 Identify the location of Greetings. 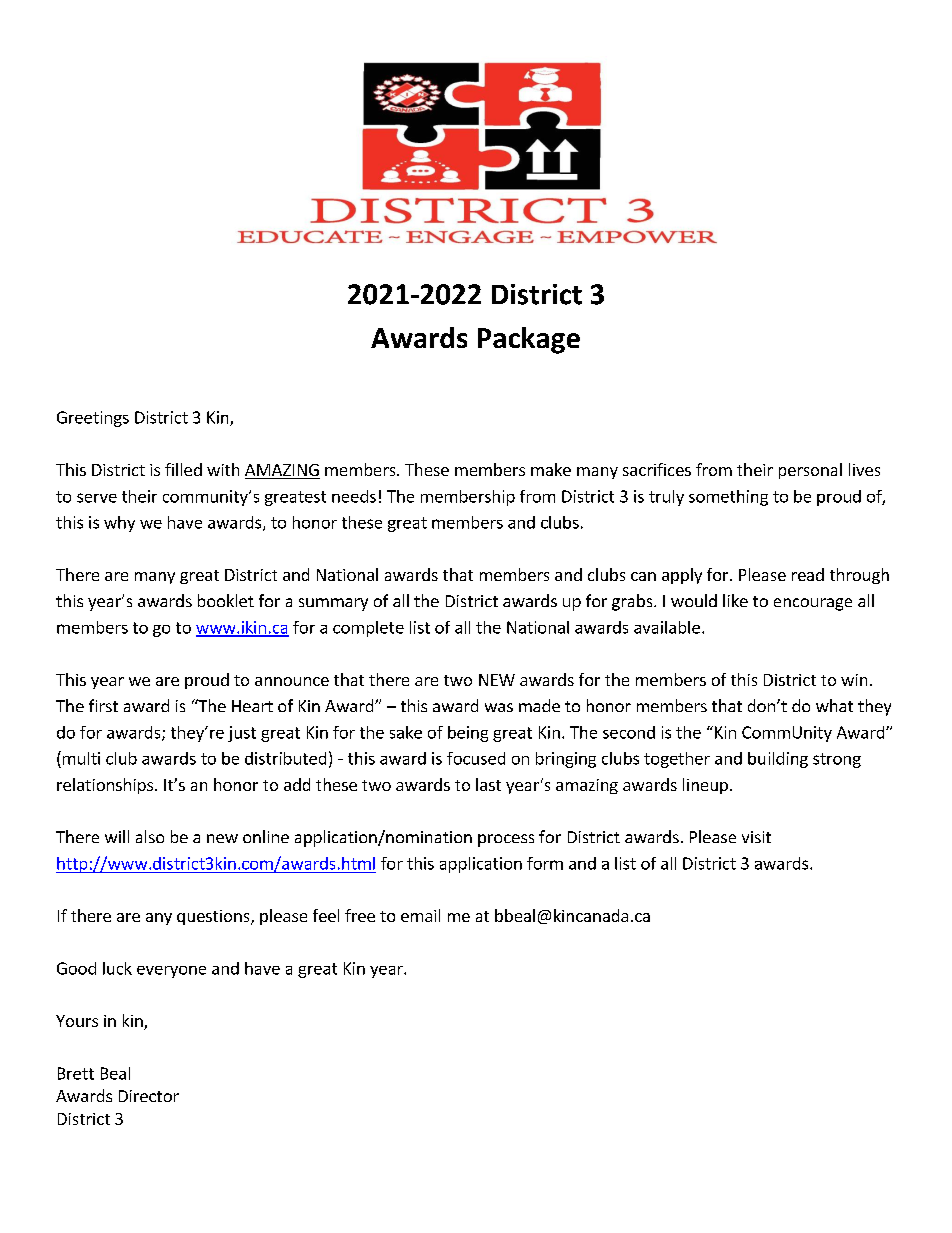
(93, 419).
